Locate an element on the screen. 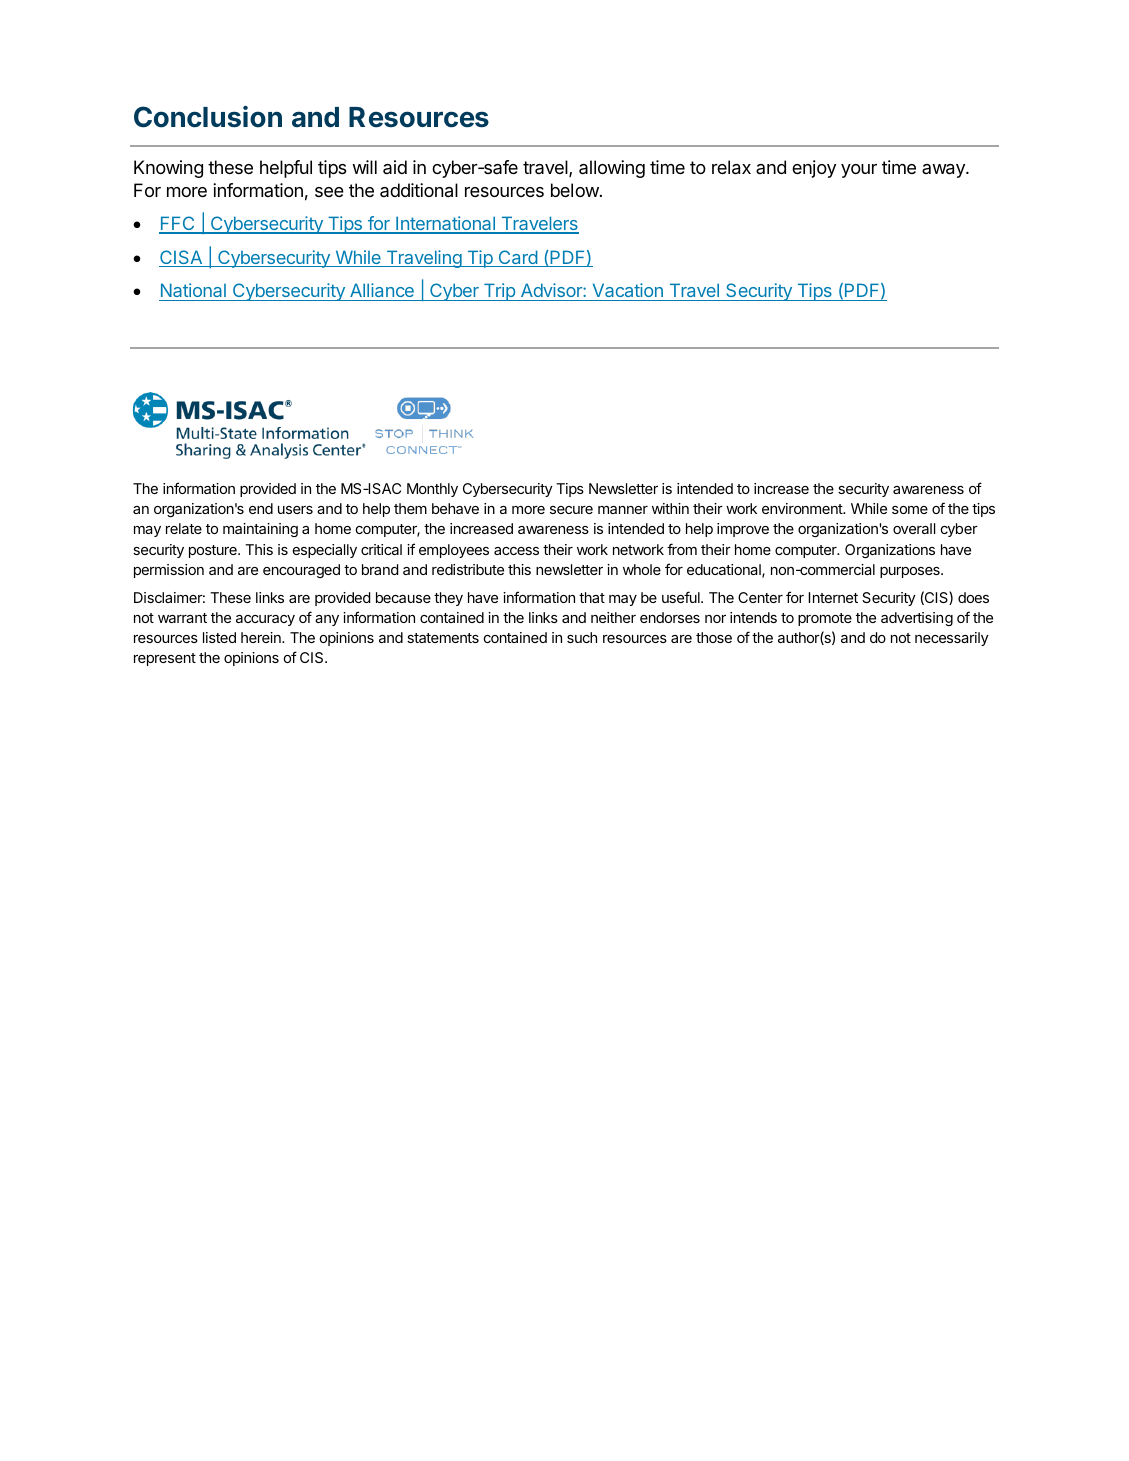  Conclusion is located at coordinates (208, 117).
